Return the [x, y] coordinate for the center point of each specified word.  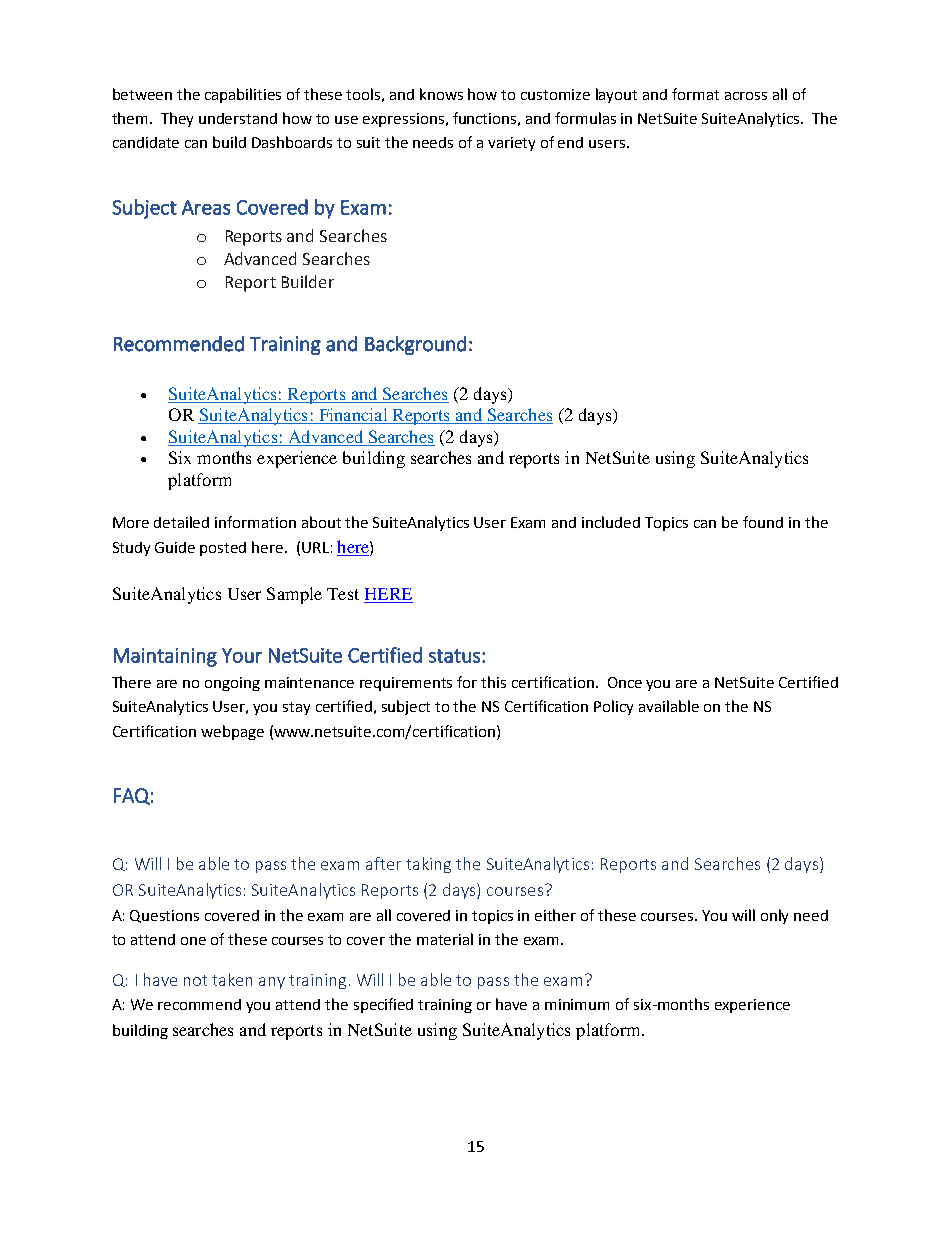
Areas [206, 207]
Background [415, 345]
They [177, 119]
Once [625, 682]
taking [428, 865]
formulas [585, 118]
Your [242, 655]
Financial [353, 416]
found [763, 522]
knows [441, 94]
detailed [181, 522]
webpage [232, 732]
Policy [613, 707]
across [746, 96]
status [454, 656]
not [195, 980]
